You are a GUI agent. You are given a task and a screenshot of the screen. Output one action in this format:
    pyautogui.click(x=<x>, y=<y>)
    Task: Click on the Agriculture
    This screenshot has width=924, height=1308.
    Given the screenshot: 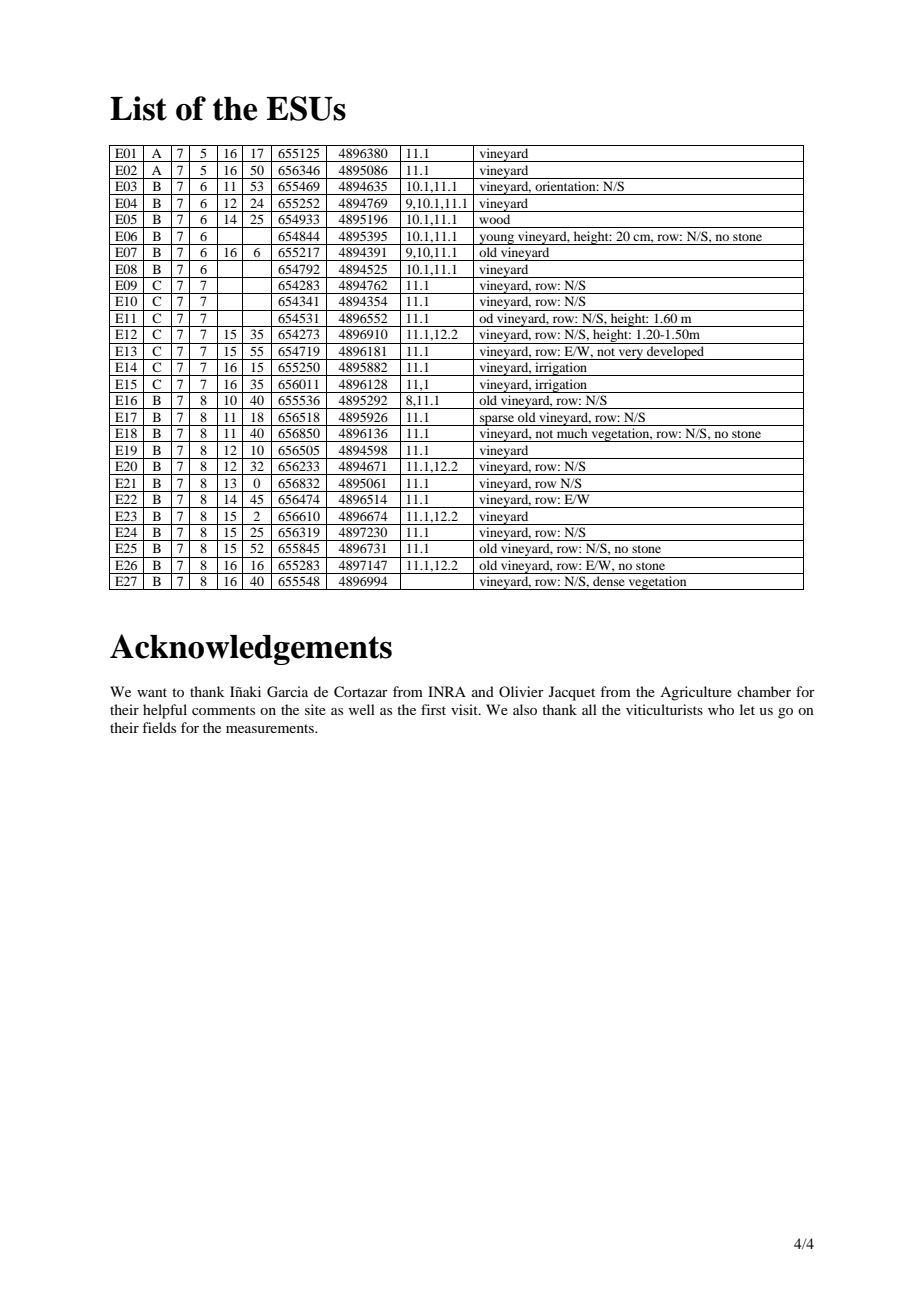 What is the action you would take?
    pyautogui.click(x=696, y=693)
